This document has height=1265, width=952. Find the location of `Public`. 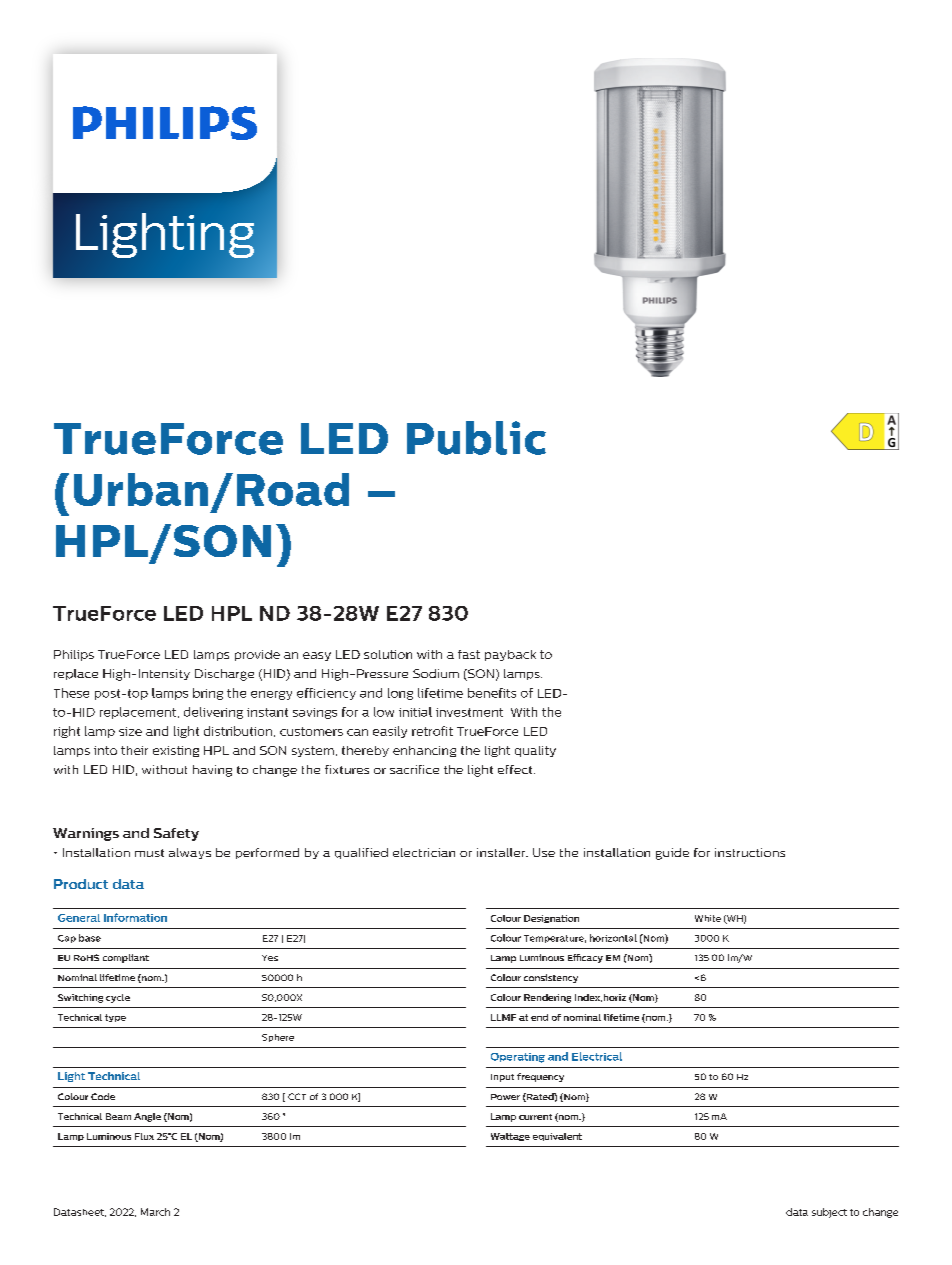

Public is located at coordinates (476, 438).
